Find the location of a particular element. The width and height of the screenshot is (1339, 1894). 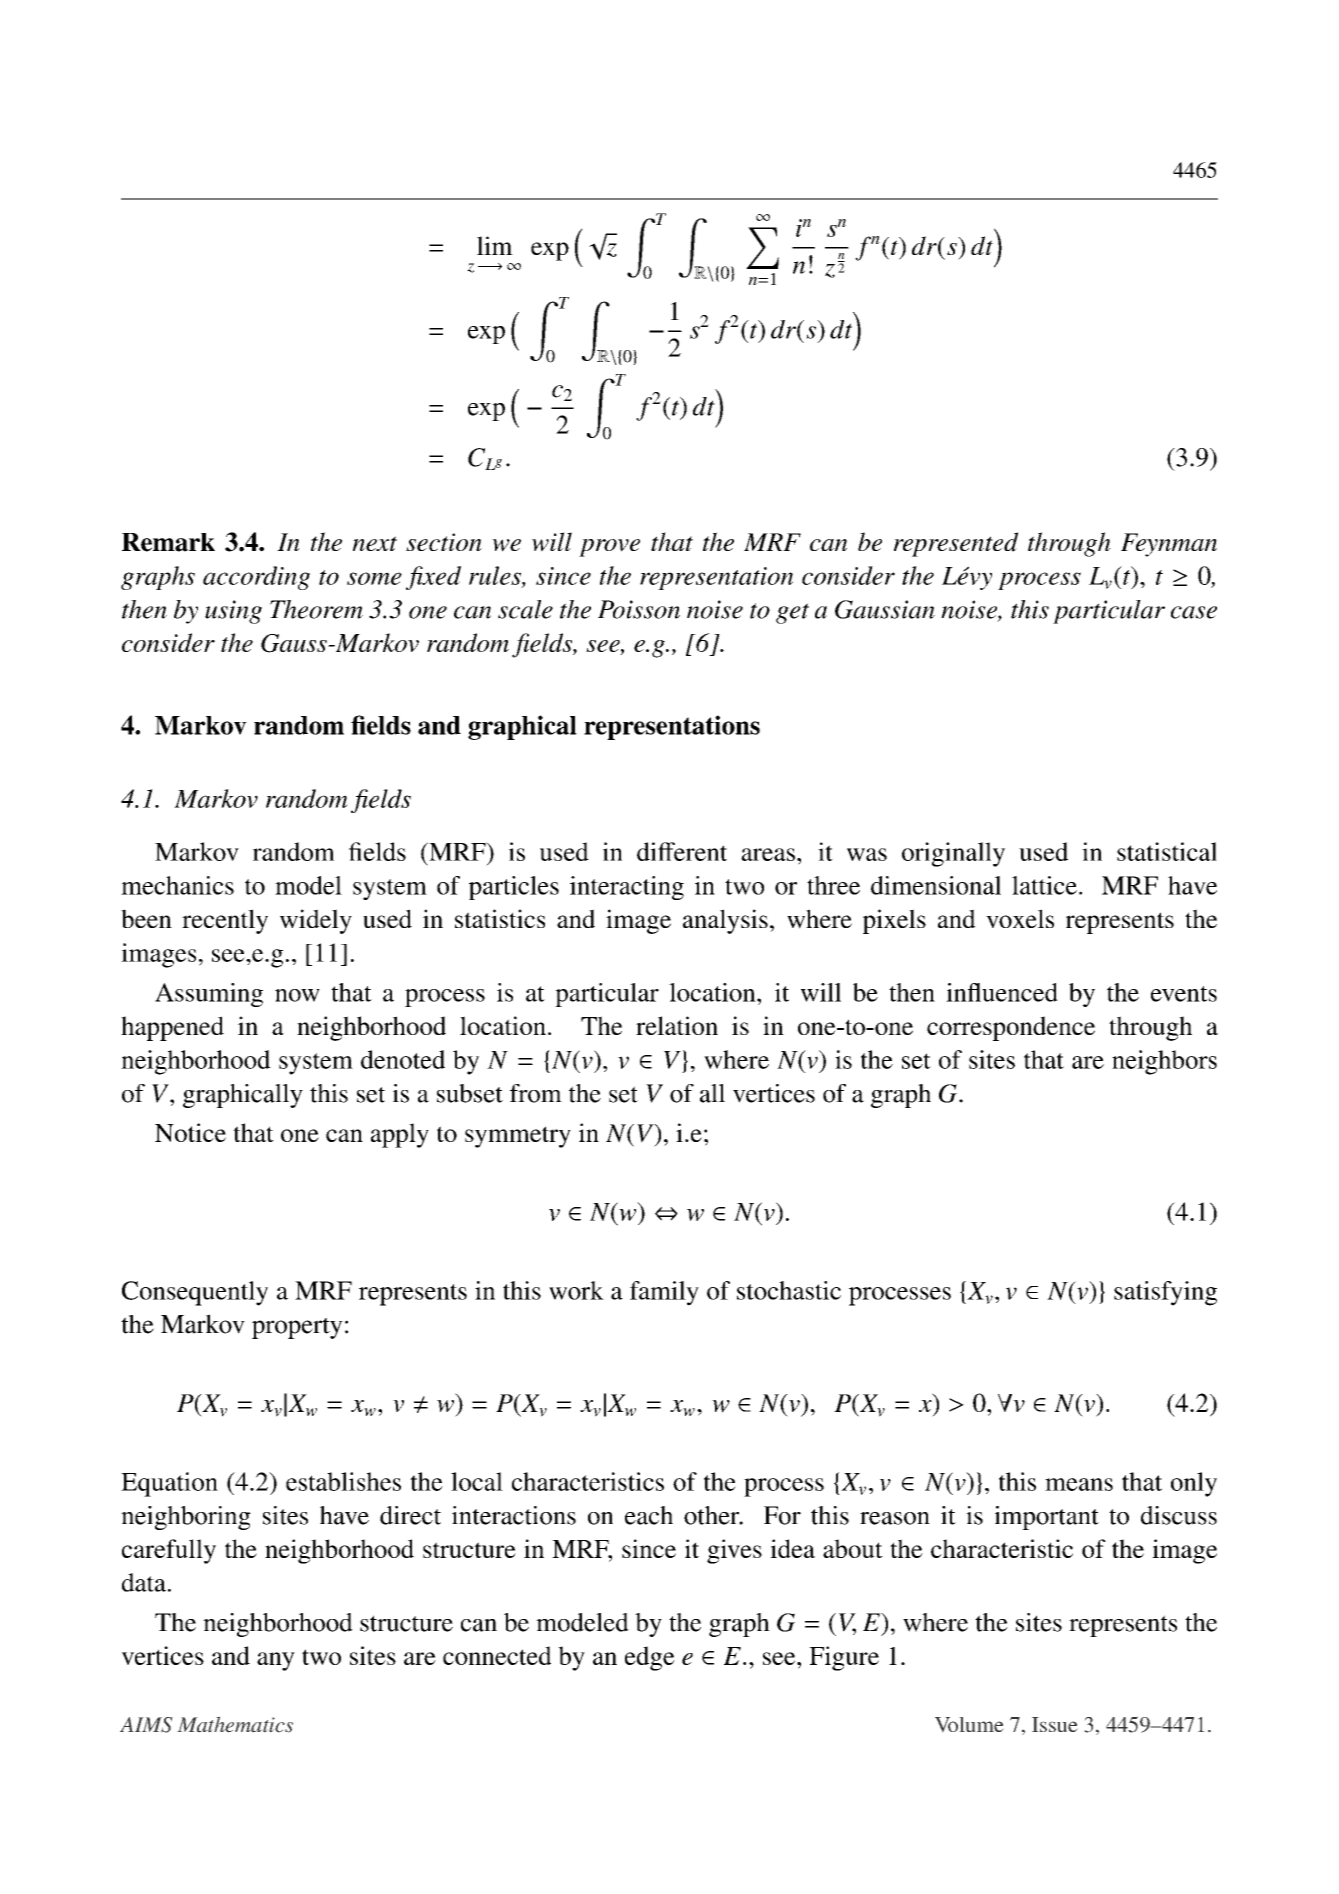

case is located at coordinates (1194, 612).
